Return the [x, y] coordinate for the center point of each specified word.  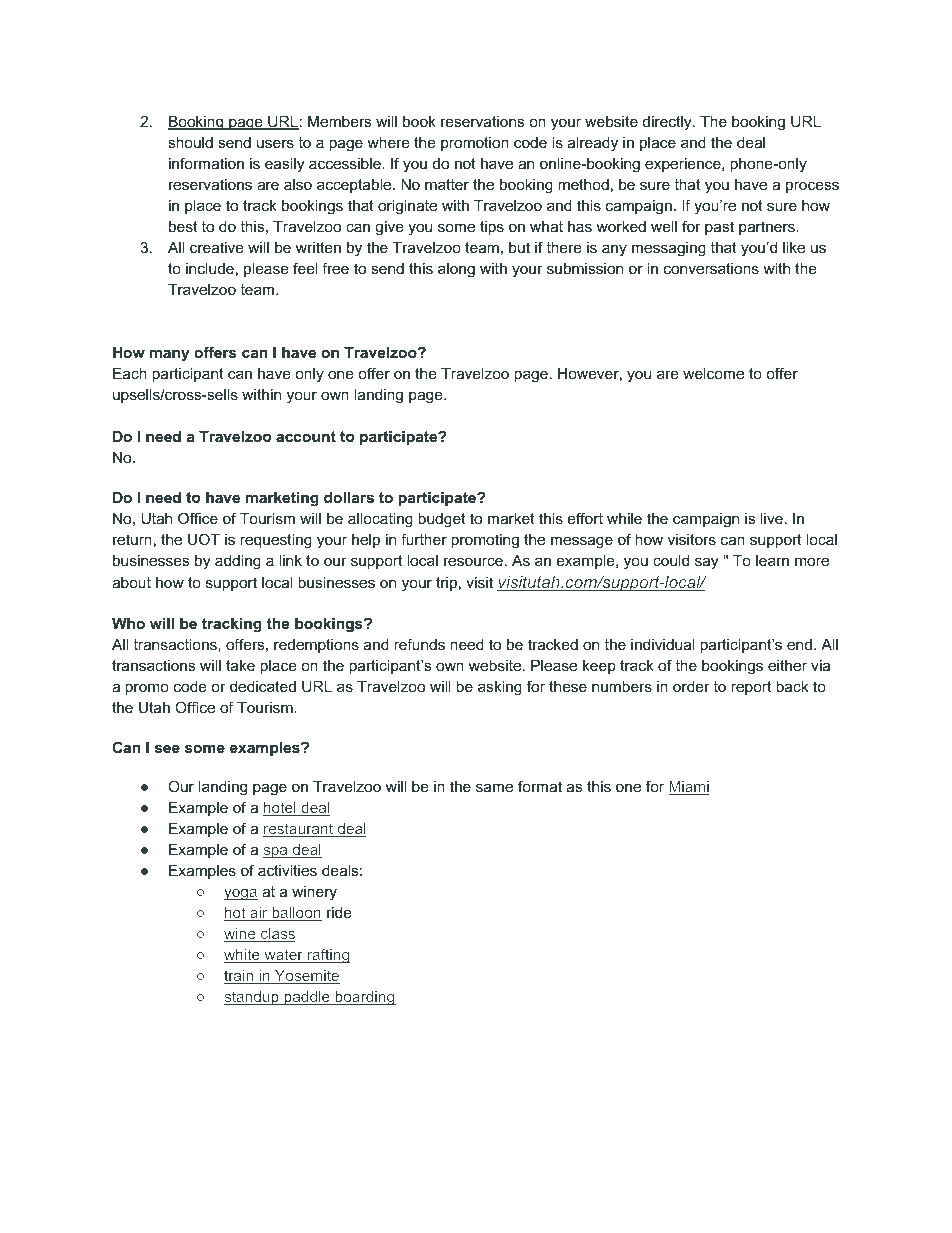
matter [447, 184]
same [494, 787]
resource [473, 561]
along [456, 270]
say [706, 563]
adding [238, 562]
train [240, 977]
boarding [364, 998]
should [190, 142]
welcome [713, 373]
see [167, 748]
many [169, 355]
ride [339, 912]
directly [668, 123]
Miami [689, 788]
